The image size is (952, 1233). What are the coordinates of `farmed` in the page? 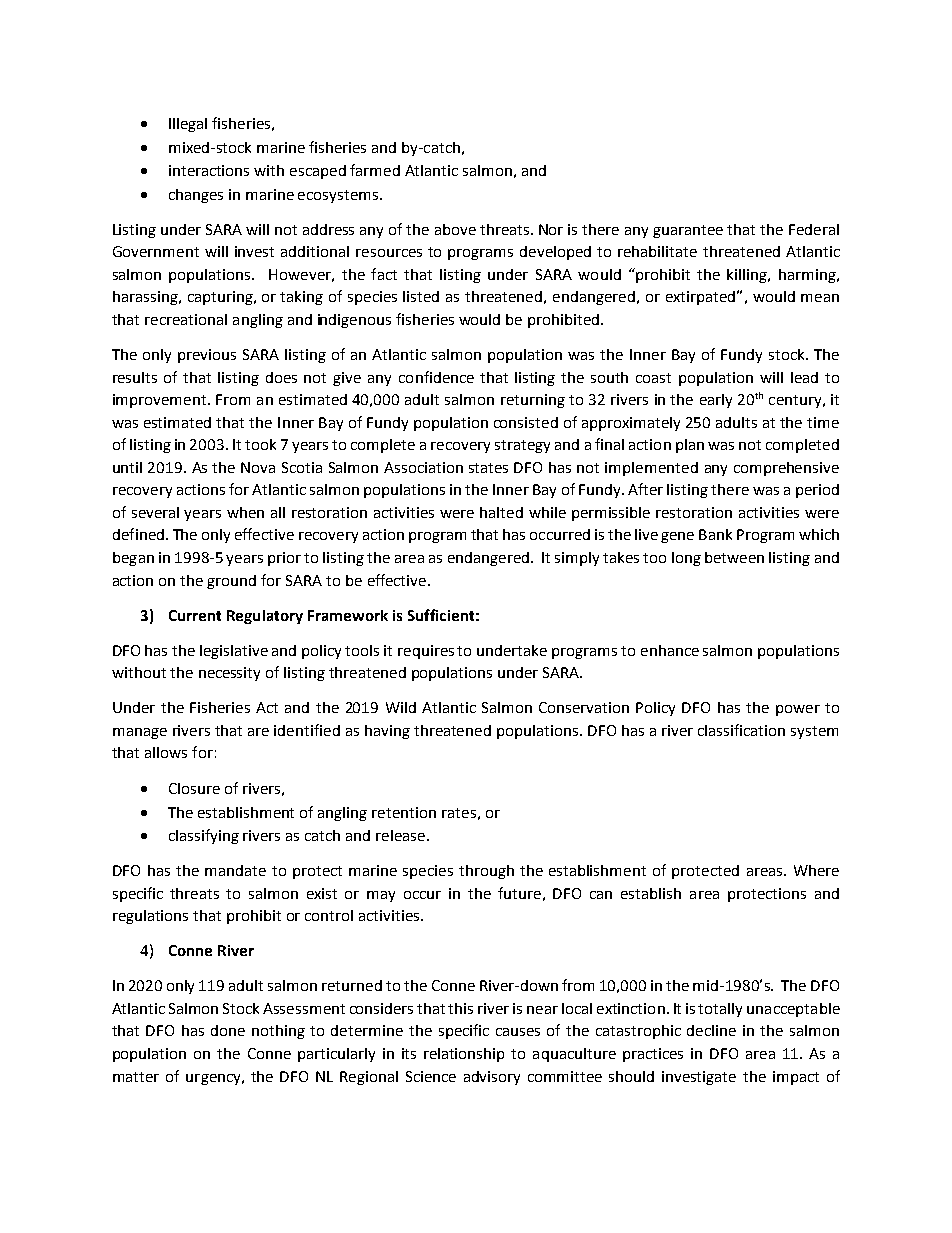 It's located at (375, 170).
